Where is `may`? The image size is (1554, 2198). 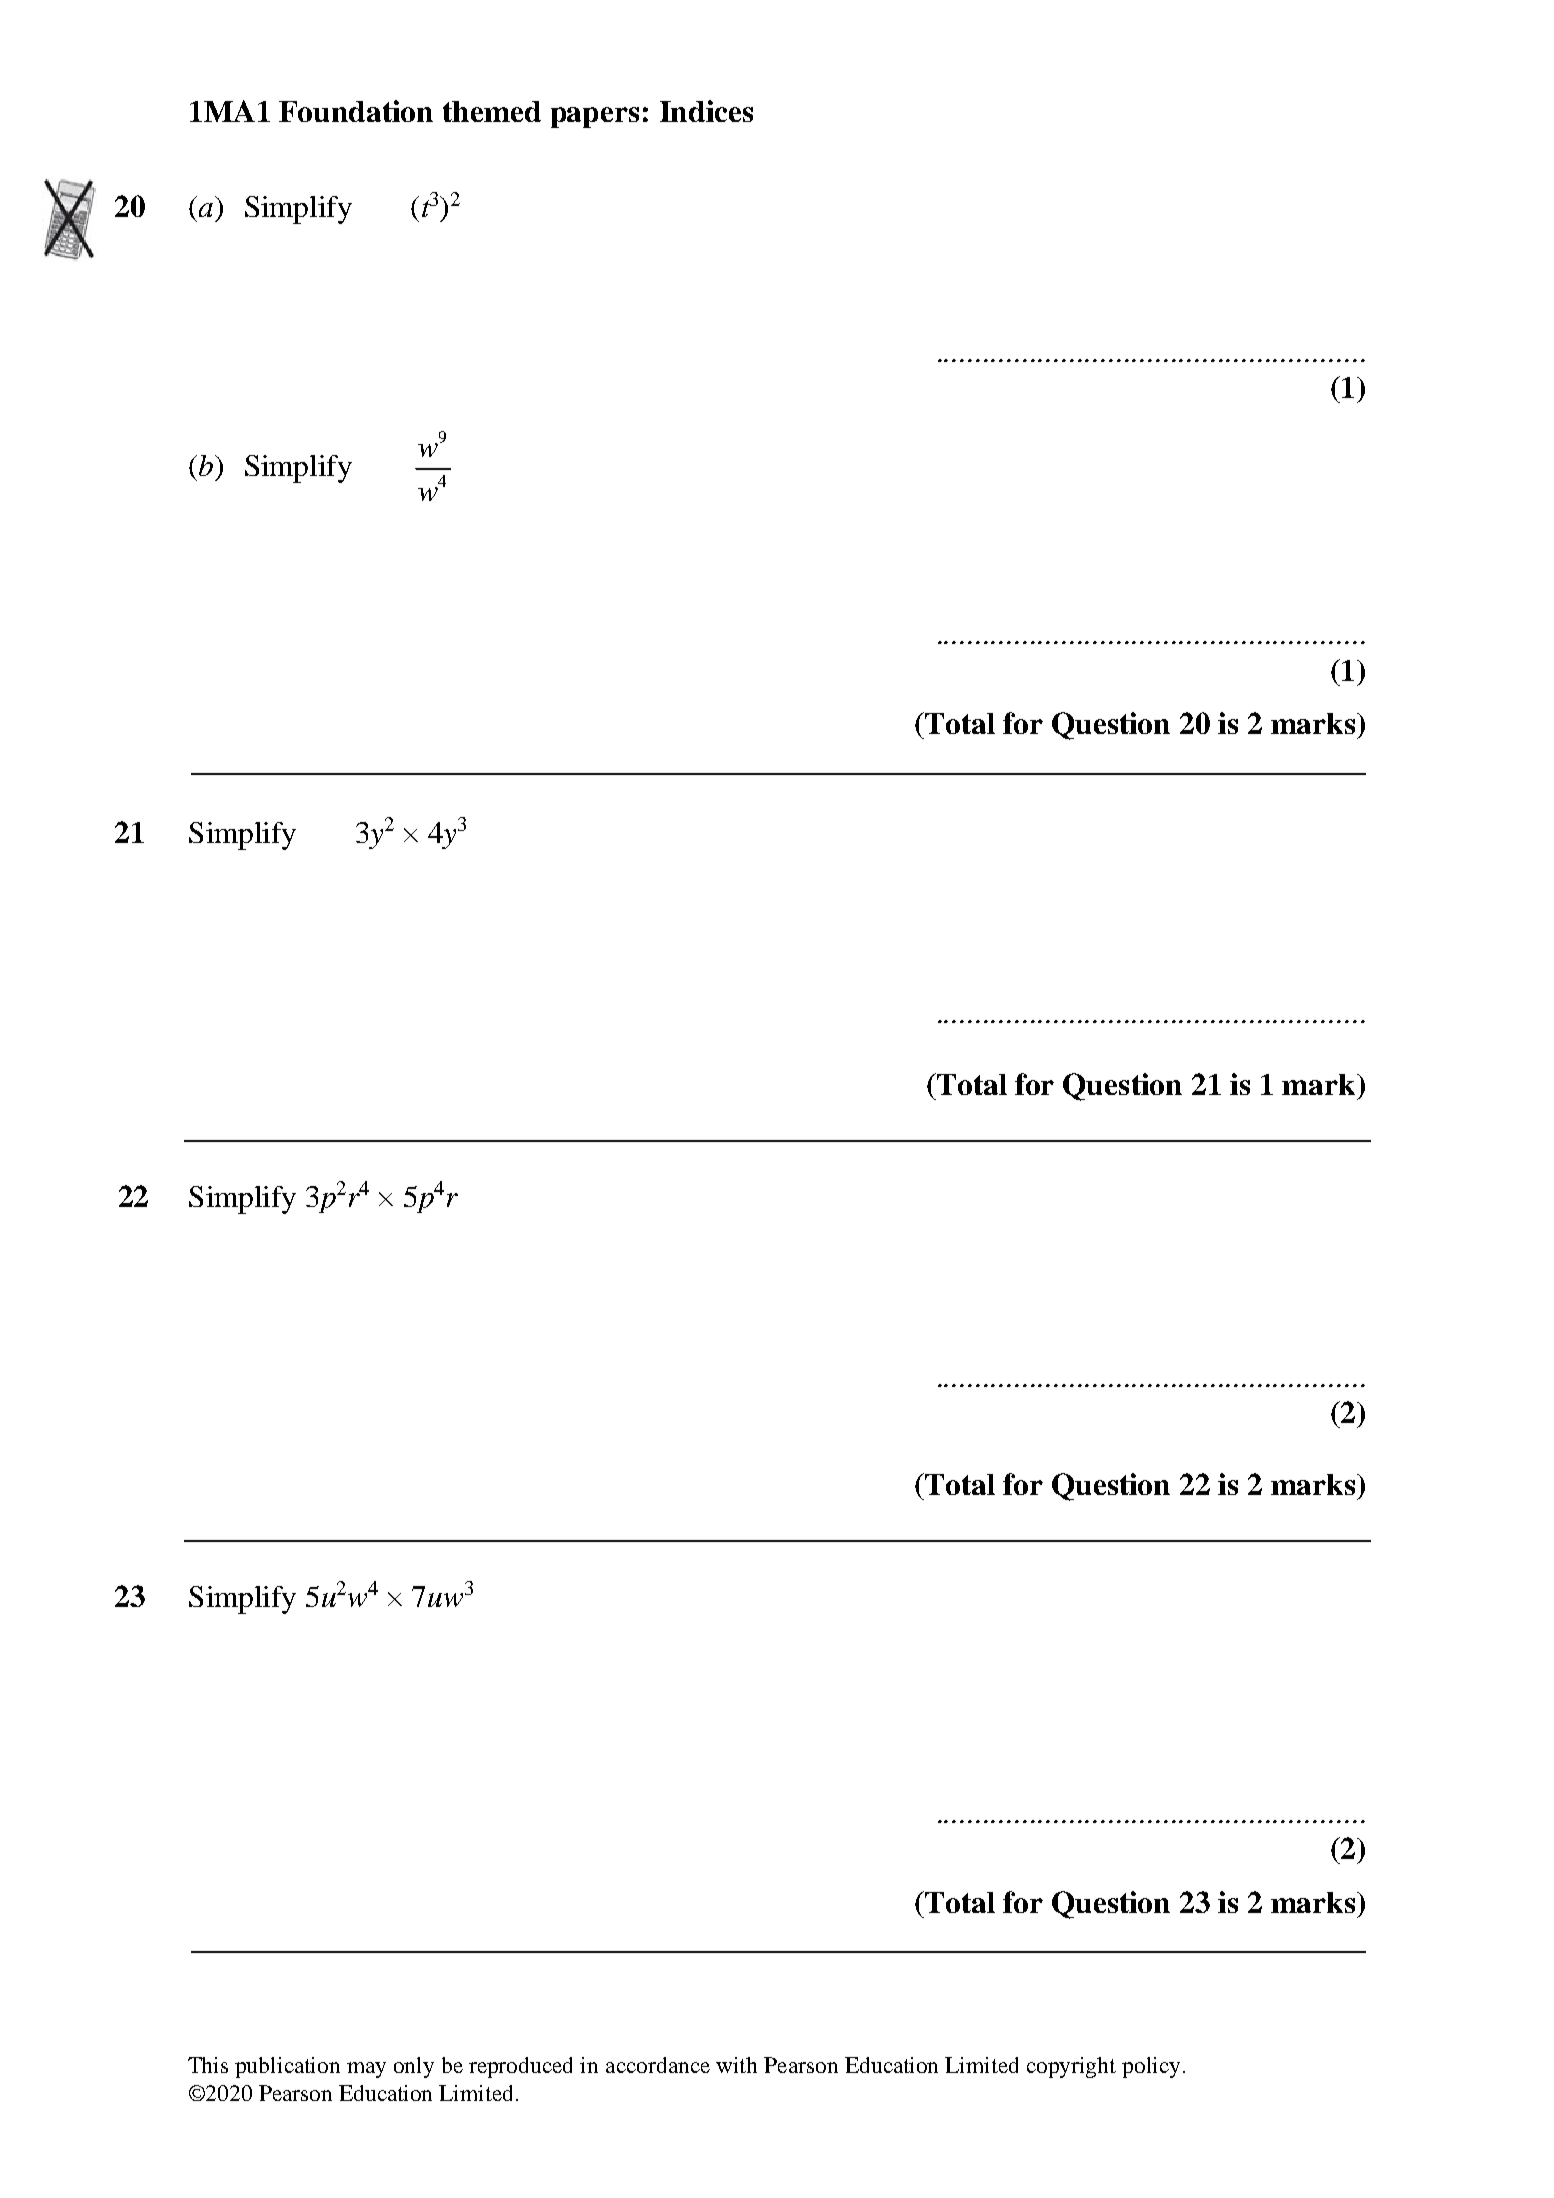
may is located at coordinates (366, 2070).
